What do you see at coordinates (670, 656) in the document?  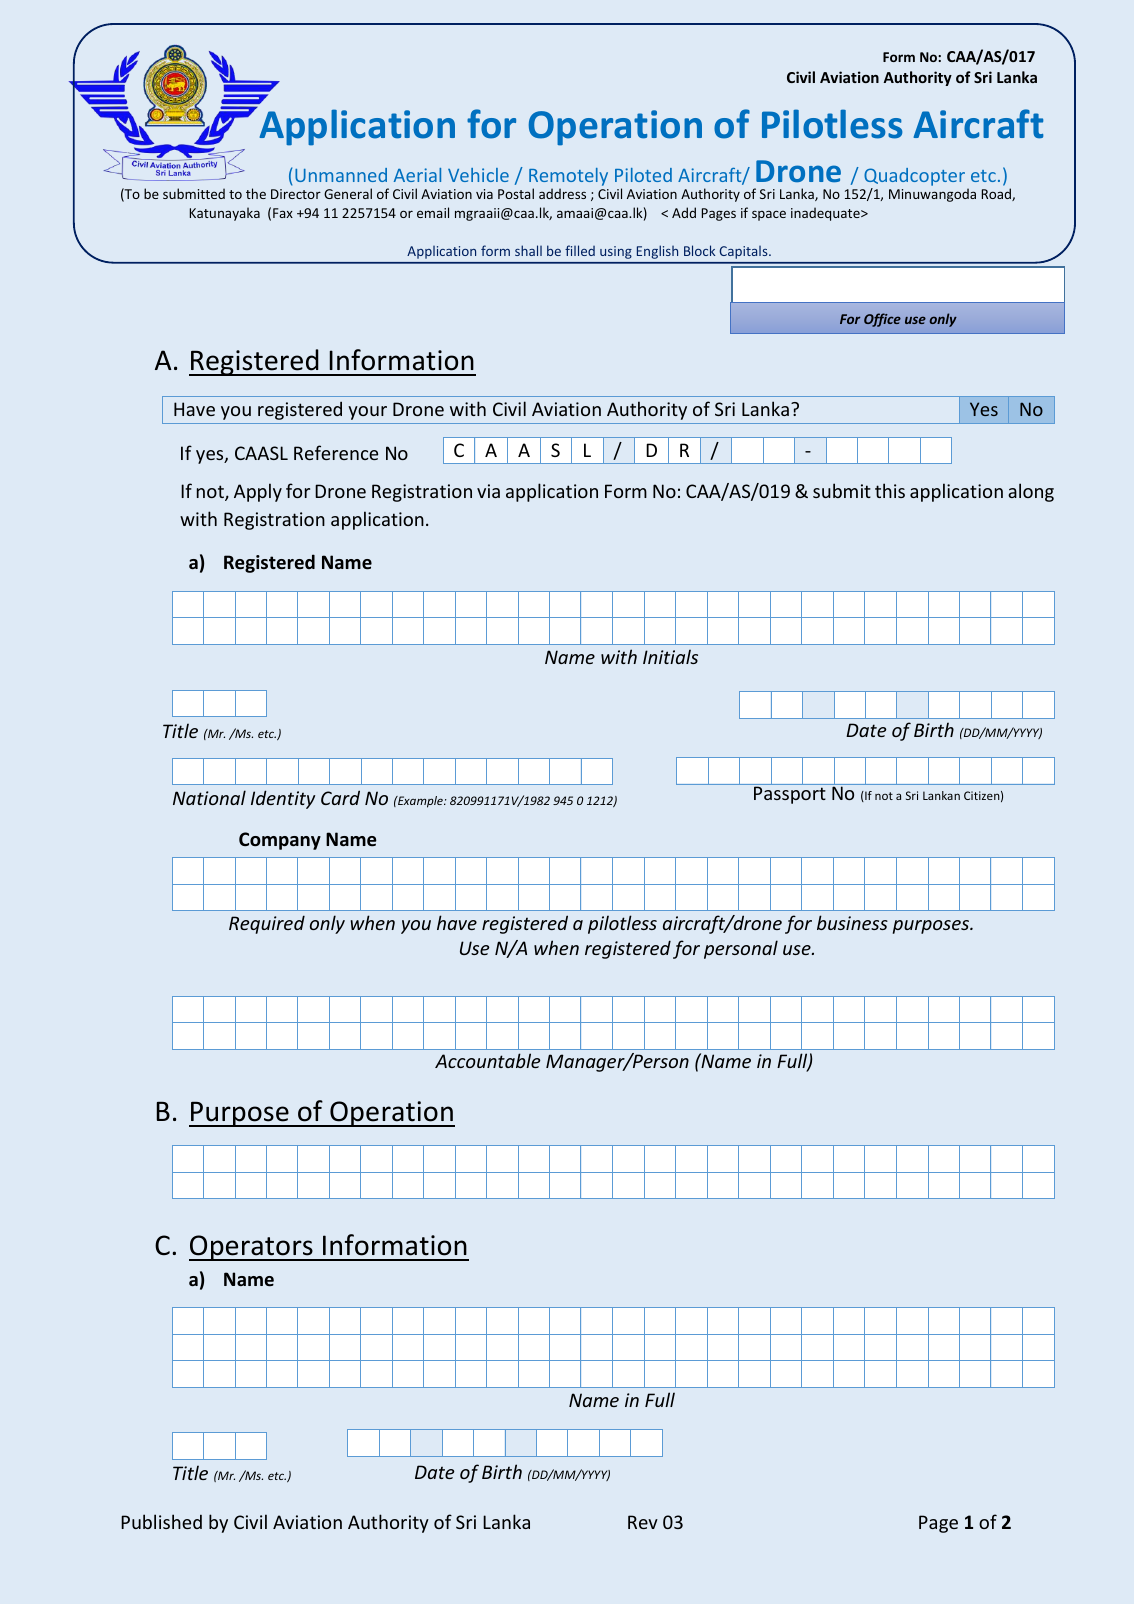 I see `Initials` at bounding box center [670, 656].
